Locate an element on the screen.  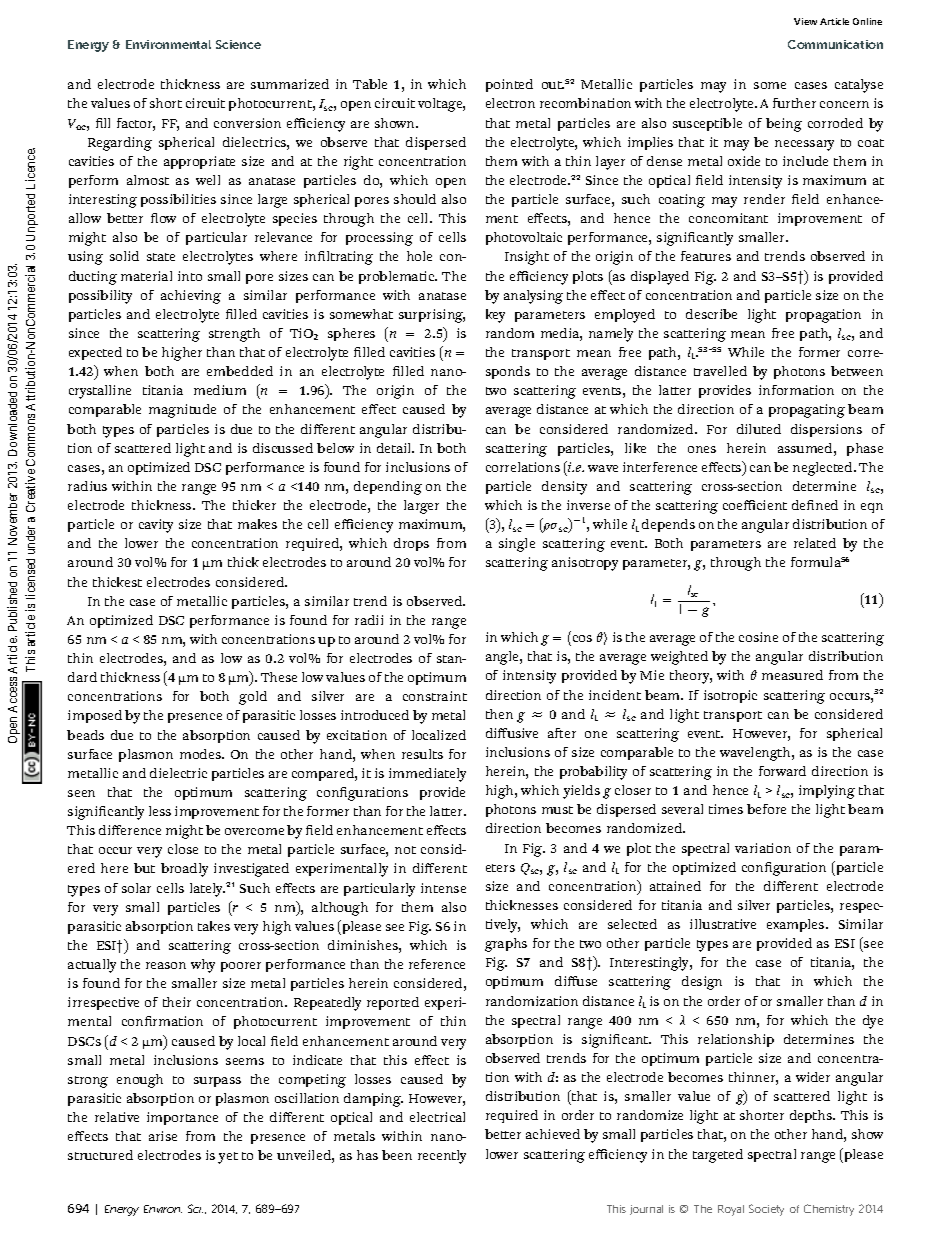
broadly is located at coordinates (184, 870).
